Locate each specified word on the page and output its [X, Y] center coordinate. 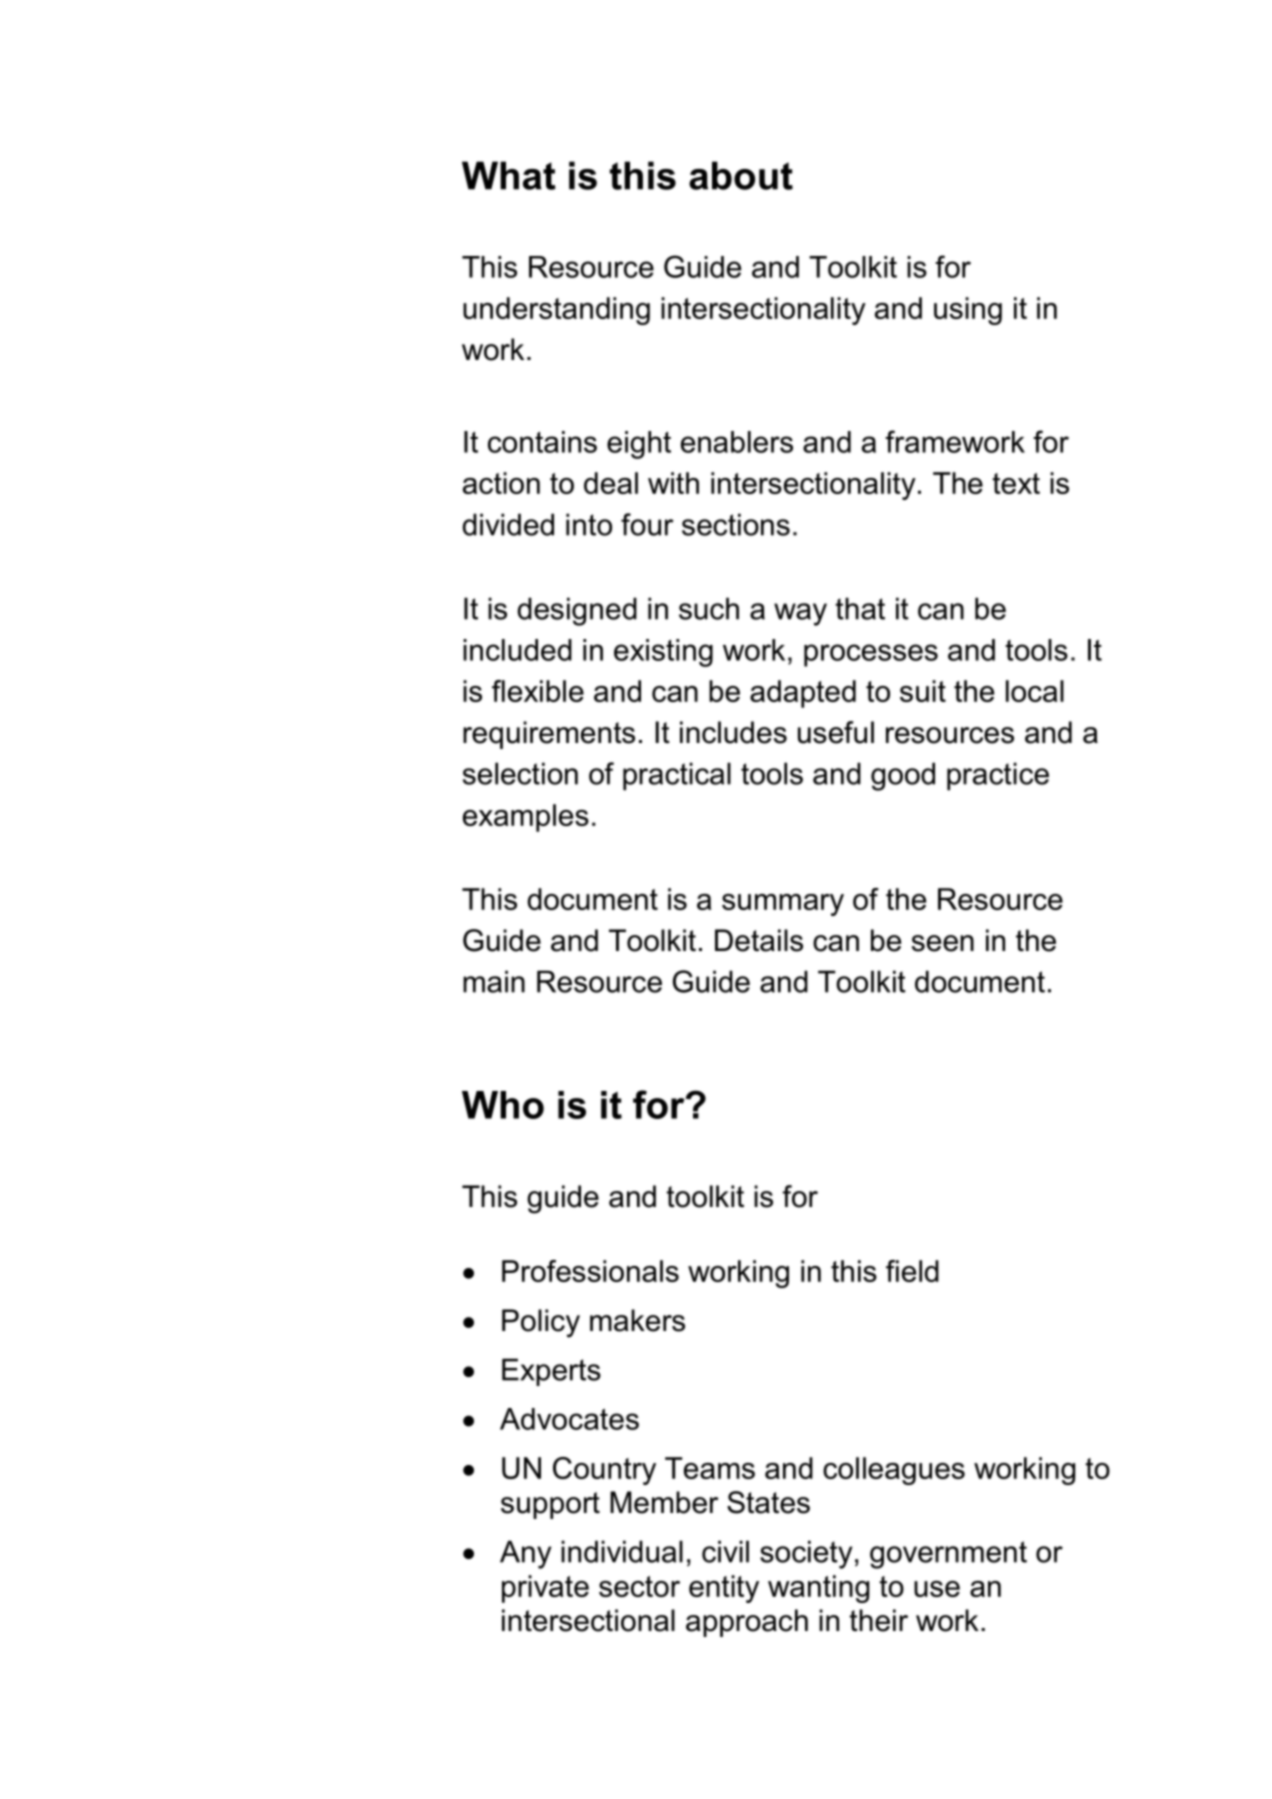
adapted [803, 694]
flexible [538, 691]
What [509, 175]
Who [503, 1105]
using [968, 311]
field [912, 1271]
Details [759, 940]
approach [747, 1623]
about [741, 175]
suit [923, 691]
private [545, 1589]
